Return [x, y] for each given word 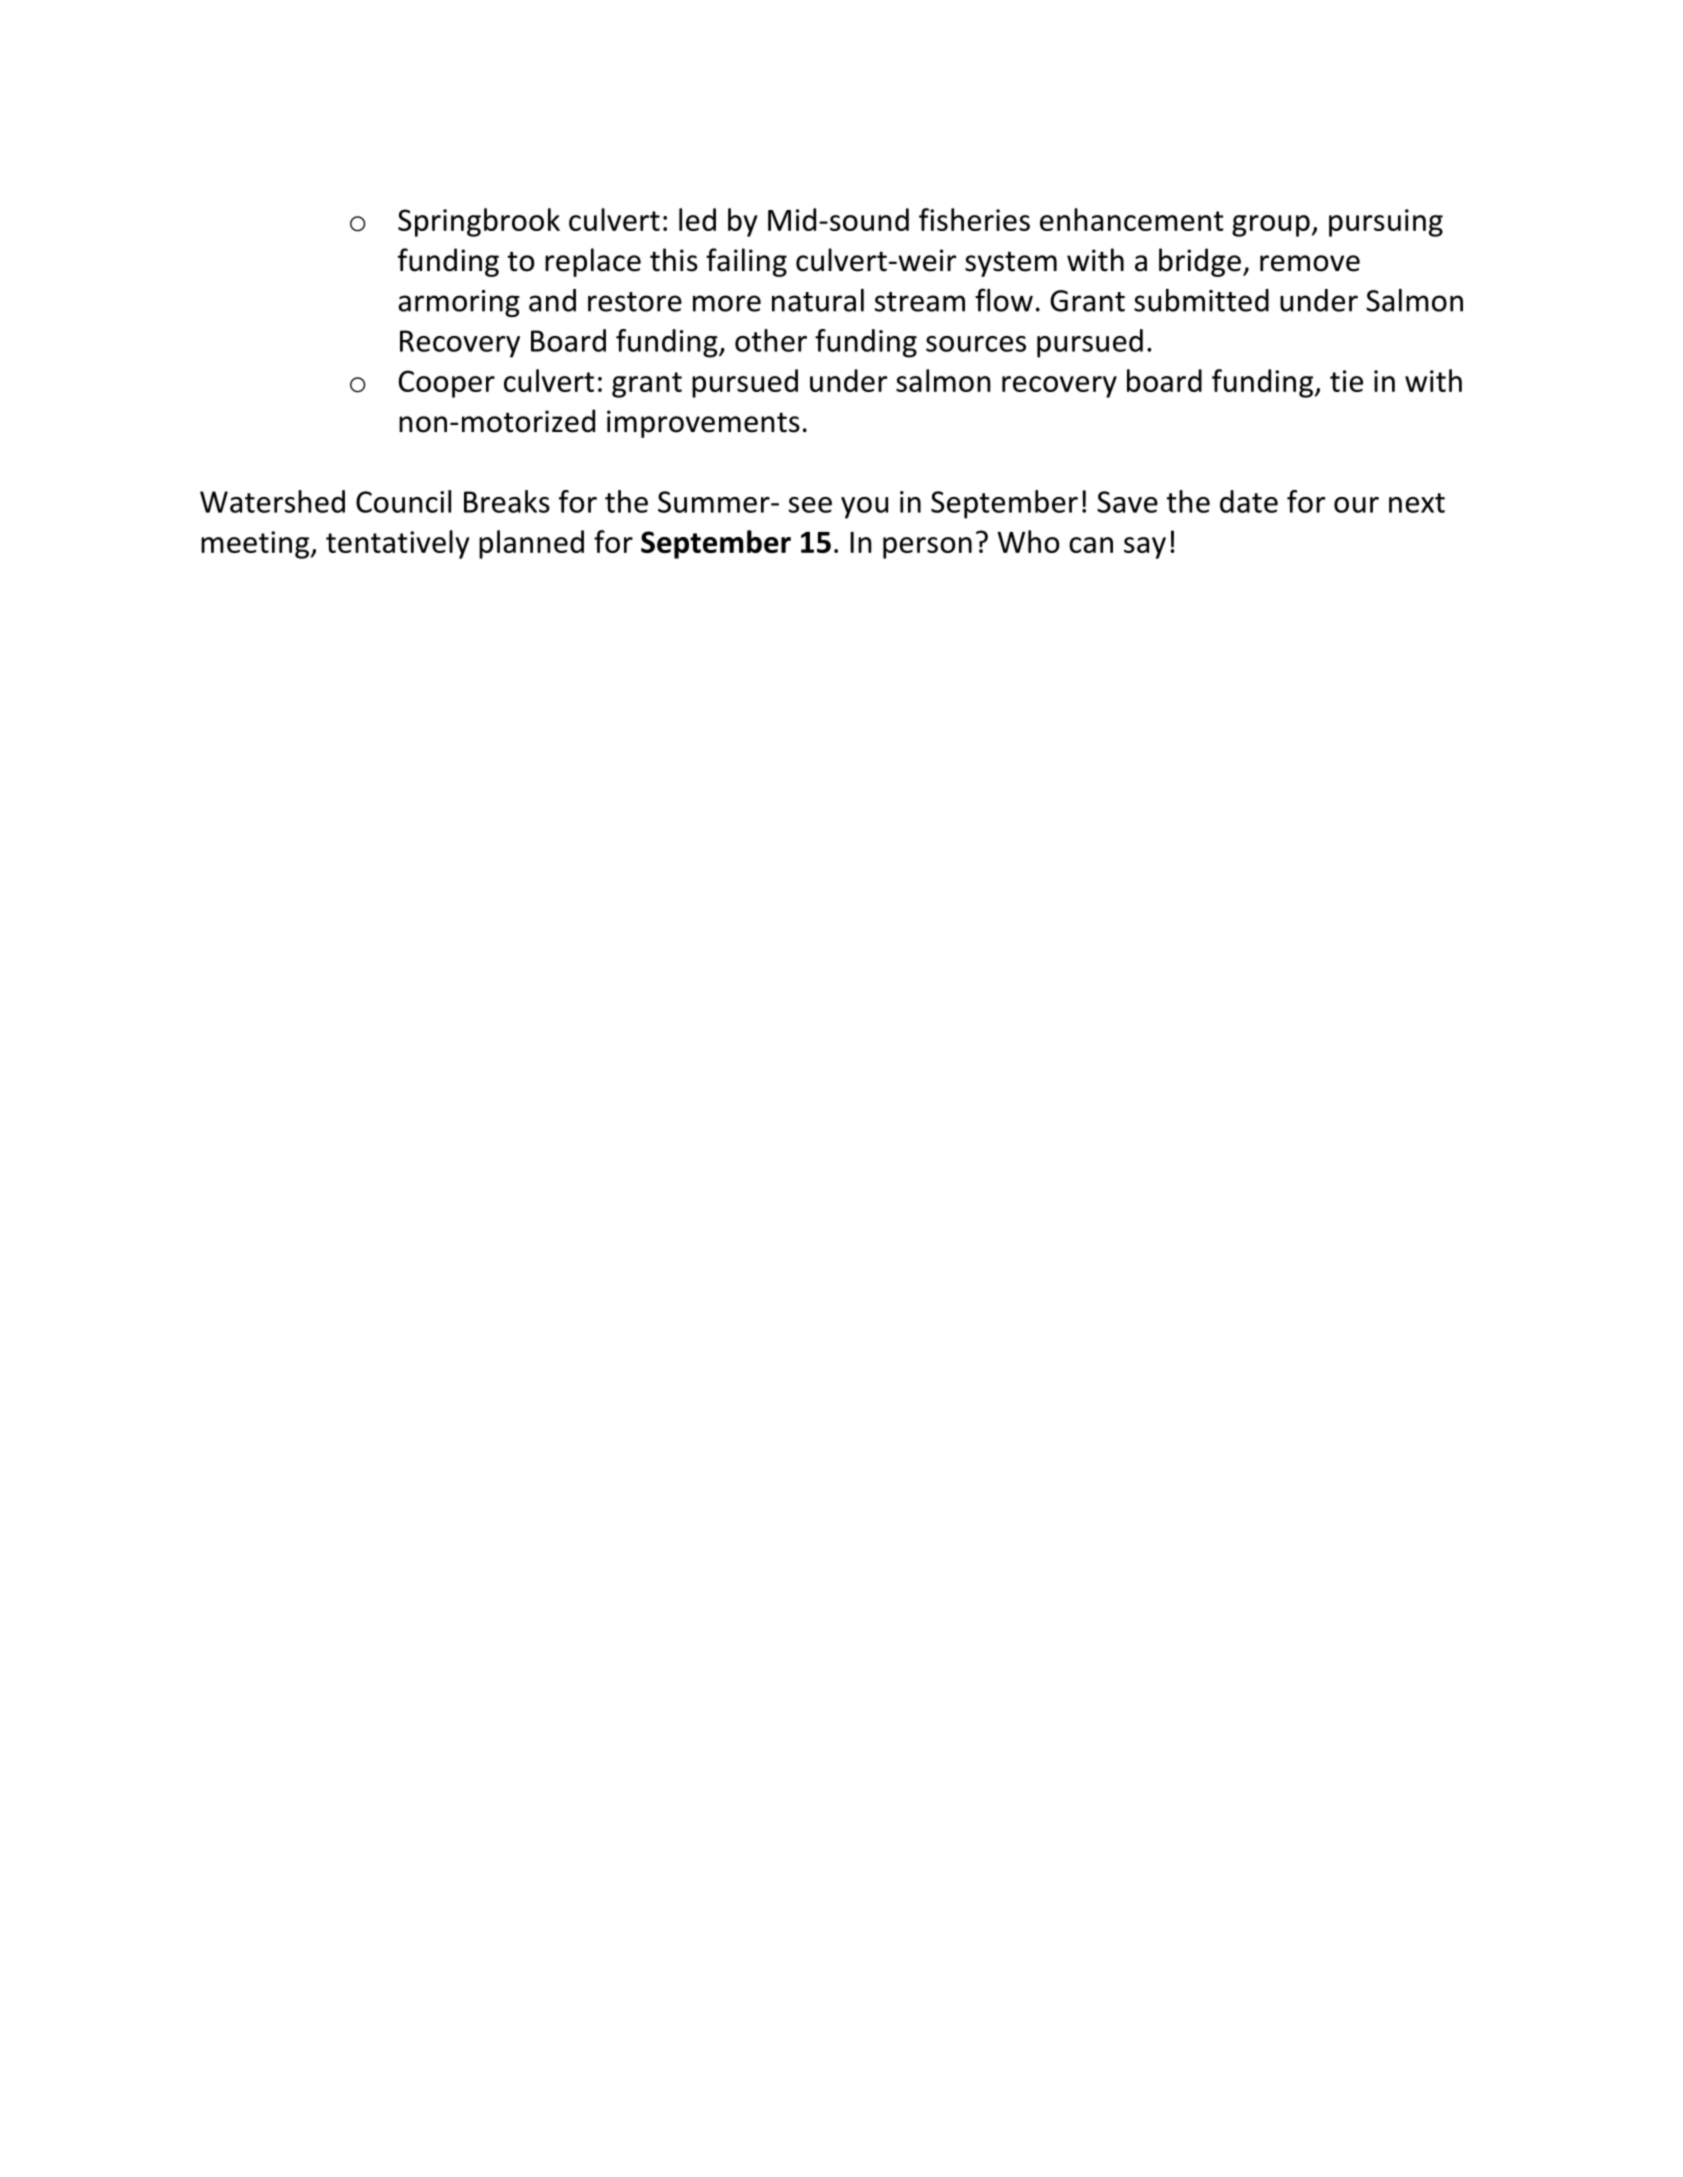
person [927, 548]
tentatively [398, 544]
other [771, 340]
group [1271, 226]
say [1145, 548]
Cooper [447, 384]
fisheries [974, 219]
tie [1346, 381]
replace [593, 262]
